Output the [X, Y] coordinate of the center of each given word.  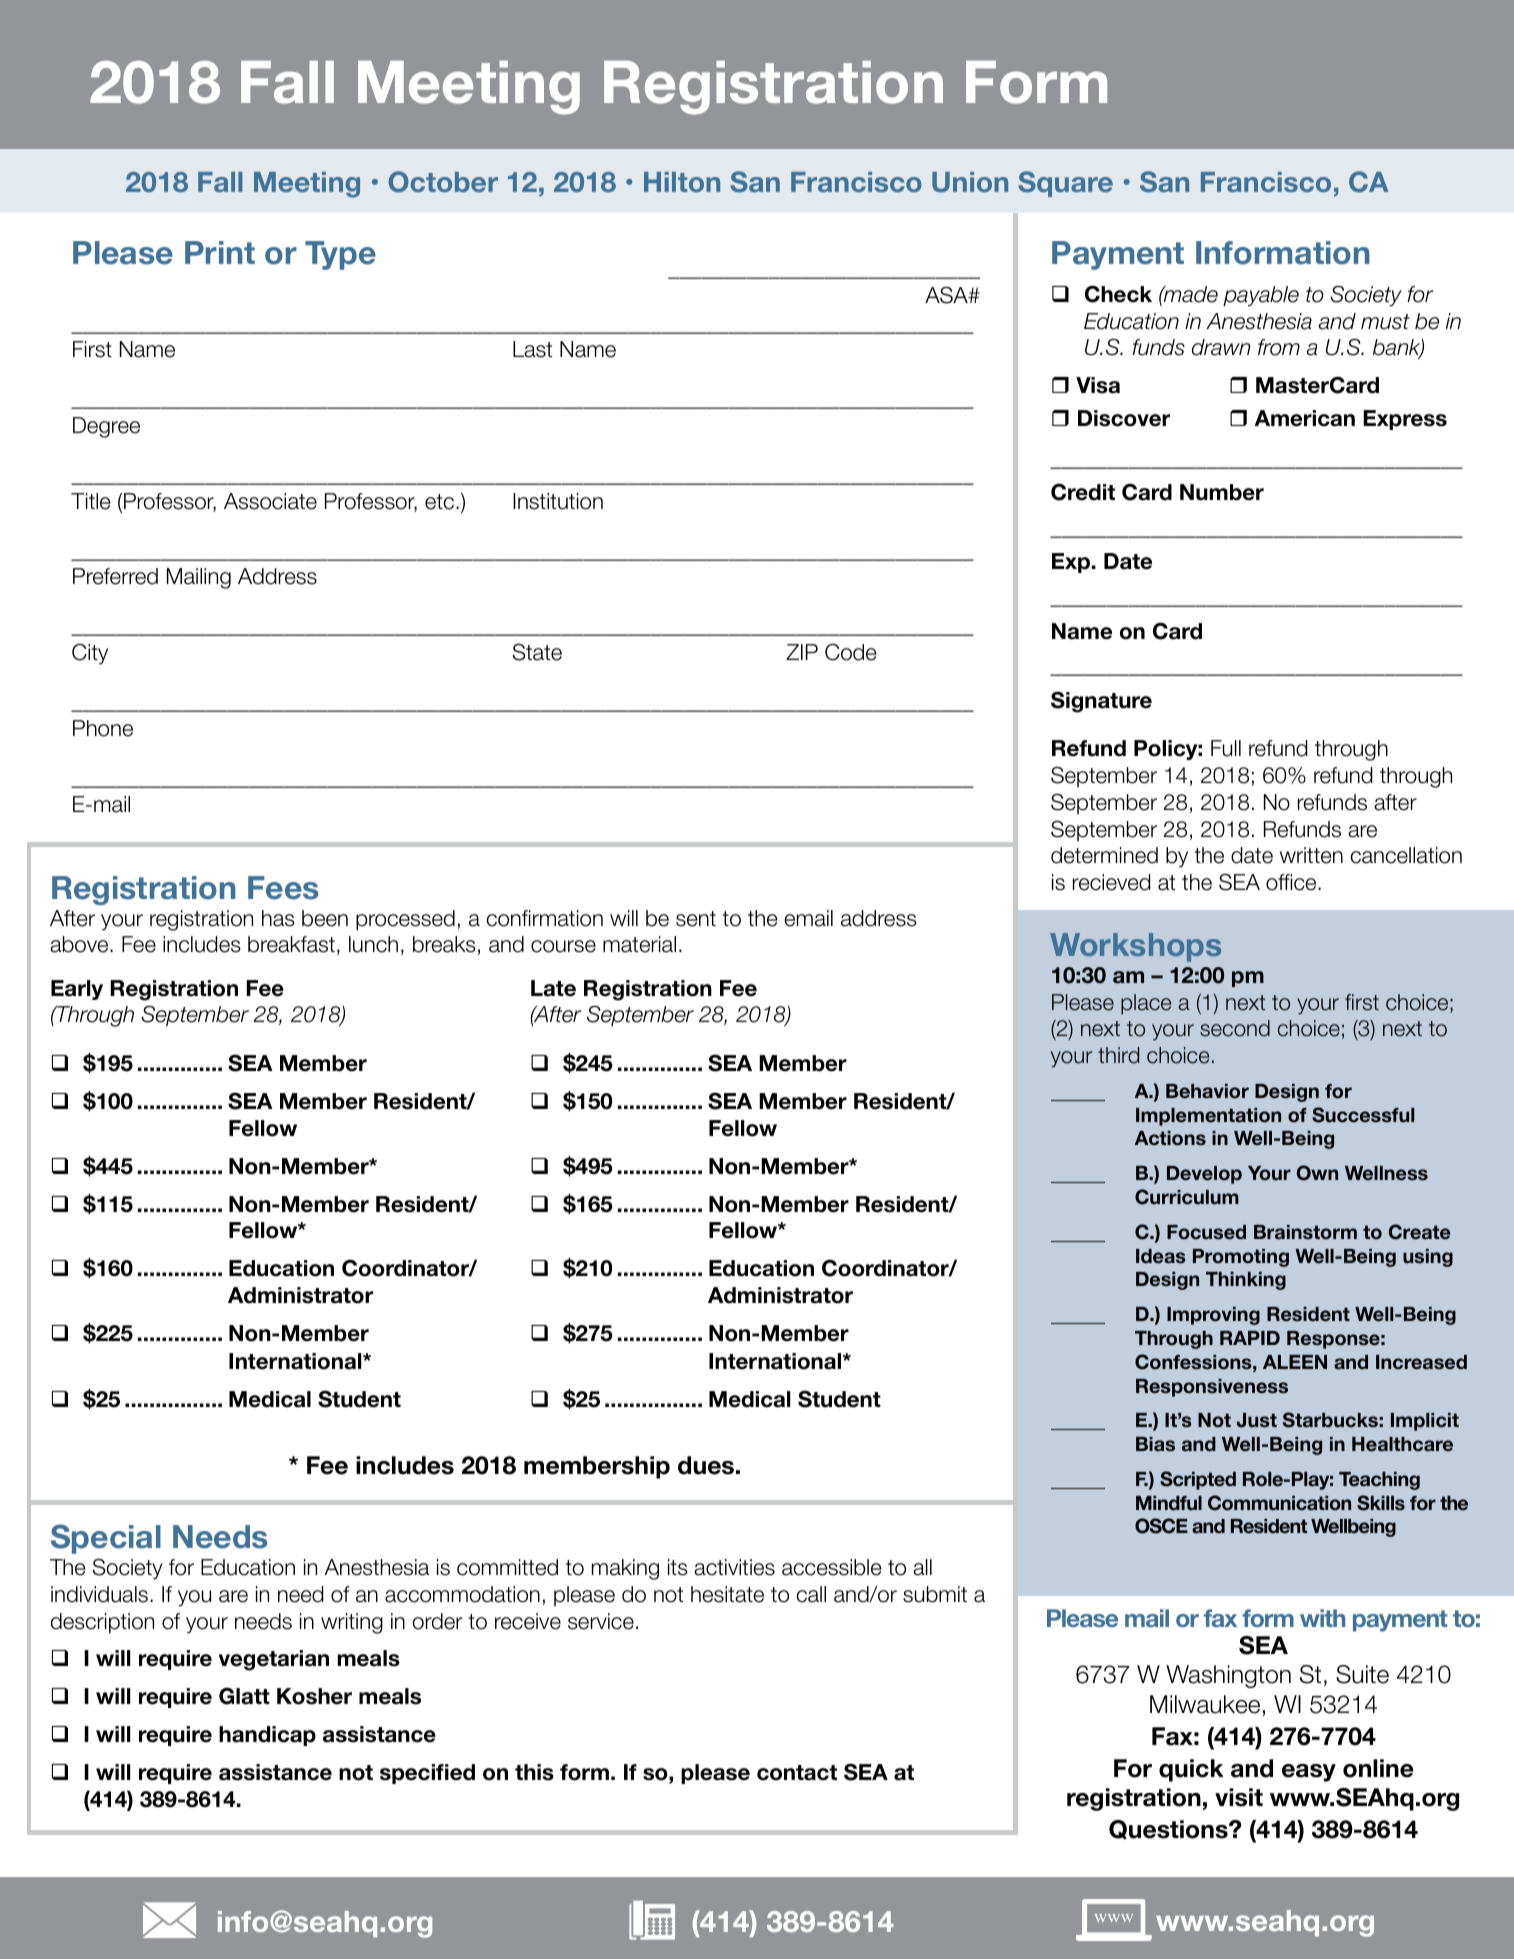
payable [1261, 296]
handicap [267, 1736]
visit [1239, 1797]
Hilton [682, 182]
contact [797, 1773]
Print [220, 252]
